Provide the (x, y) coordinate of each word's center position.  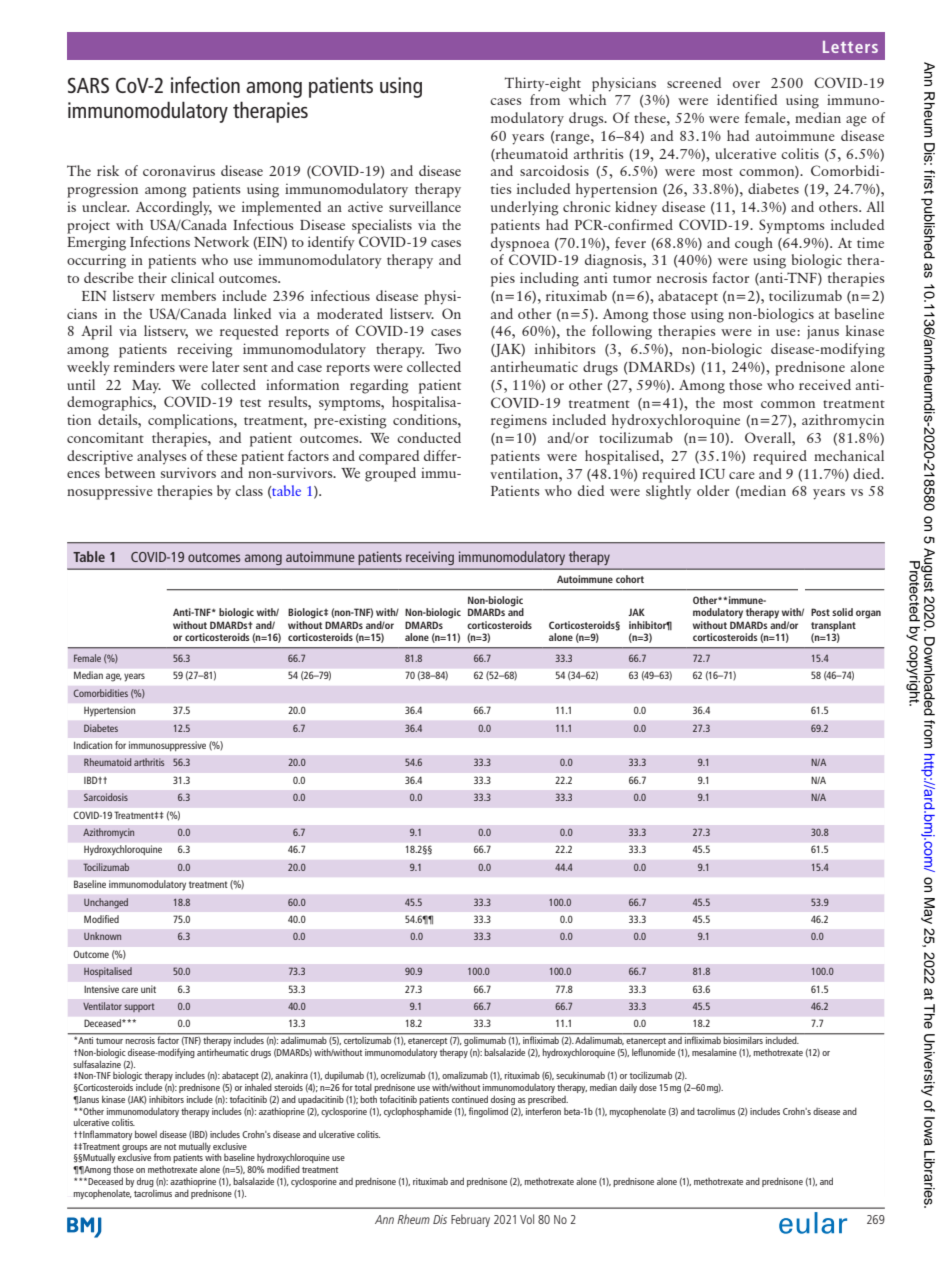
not (170, 1147)
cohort (630, 579)
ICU (712, 473)
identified (747, 99)
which (587, 99)
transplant (833, 627)
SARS (88, 85)
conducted (429, 437)
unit (148, 989)
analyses (161, 457)
